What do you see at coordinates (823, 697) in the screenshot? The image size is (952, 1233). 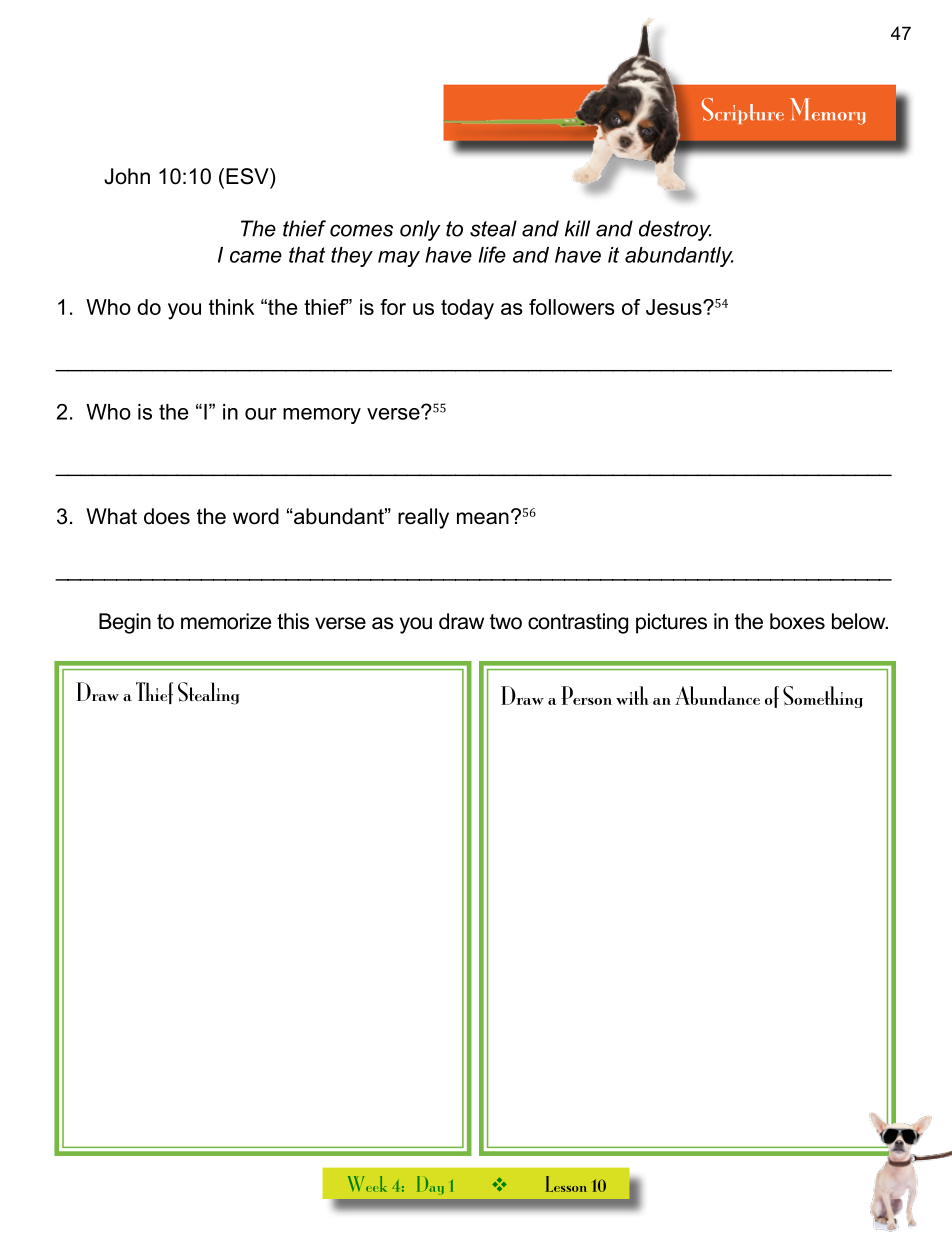 I see `Something` at bounding box center [823, 697].
